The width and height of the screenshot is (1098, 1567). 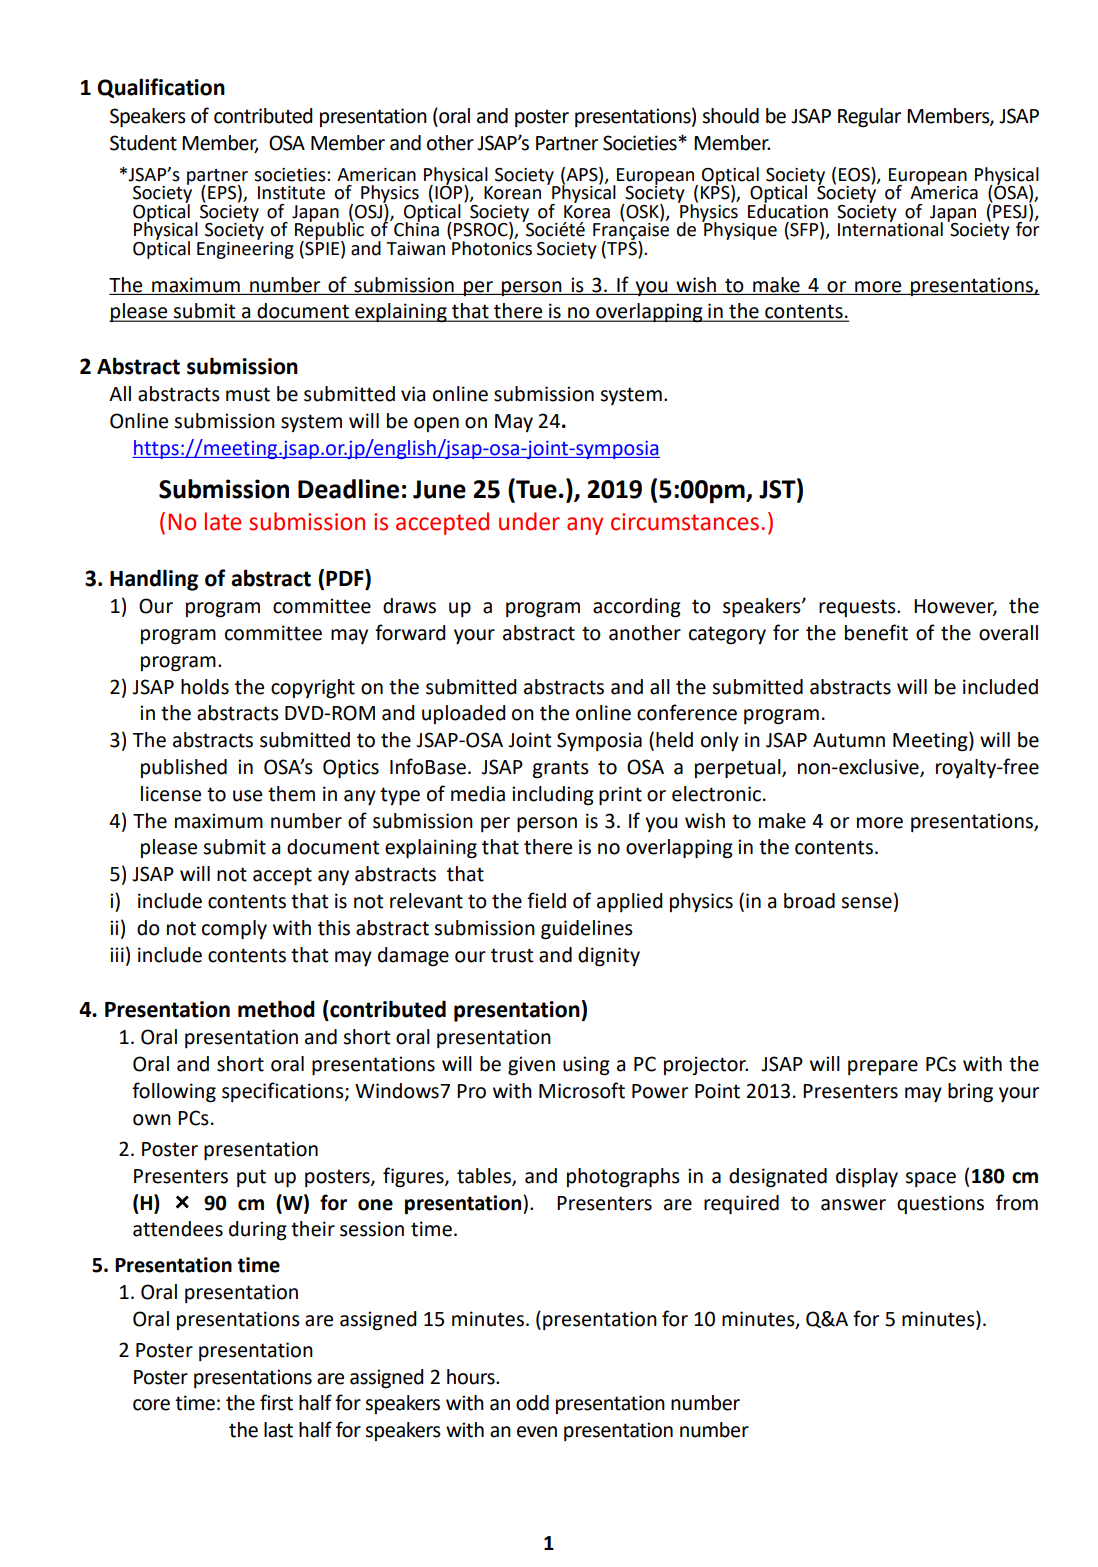 What do you see at coordinates (532, 1403) in the screenshot?
I see `odd` at bounding box center [532, 1403].
